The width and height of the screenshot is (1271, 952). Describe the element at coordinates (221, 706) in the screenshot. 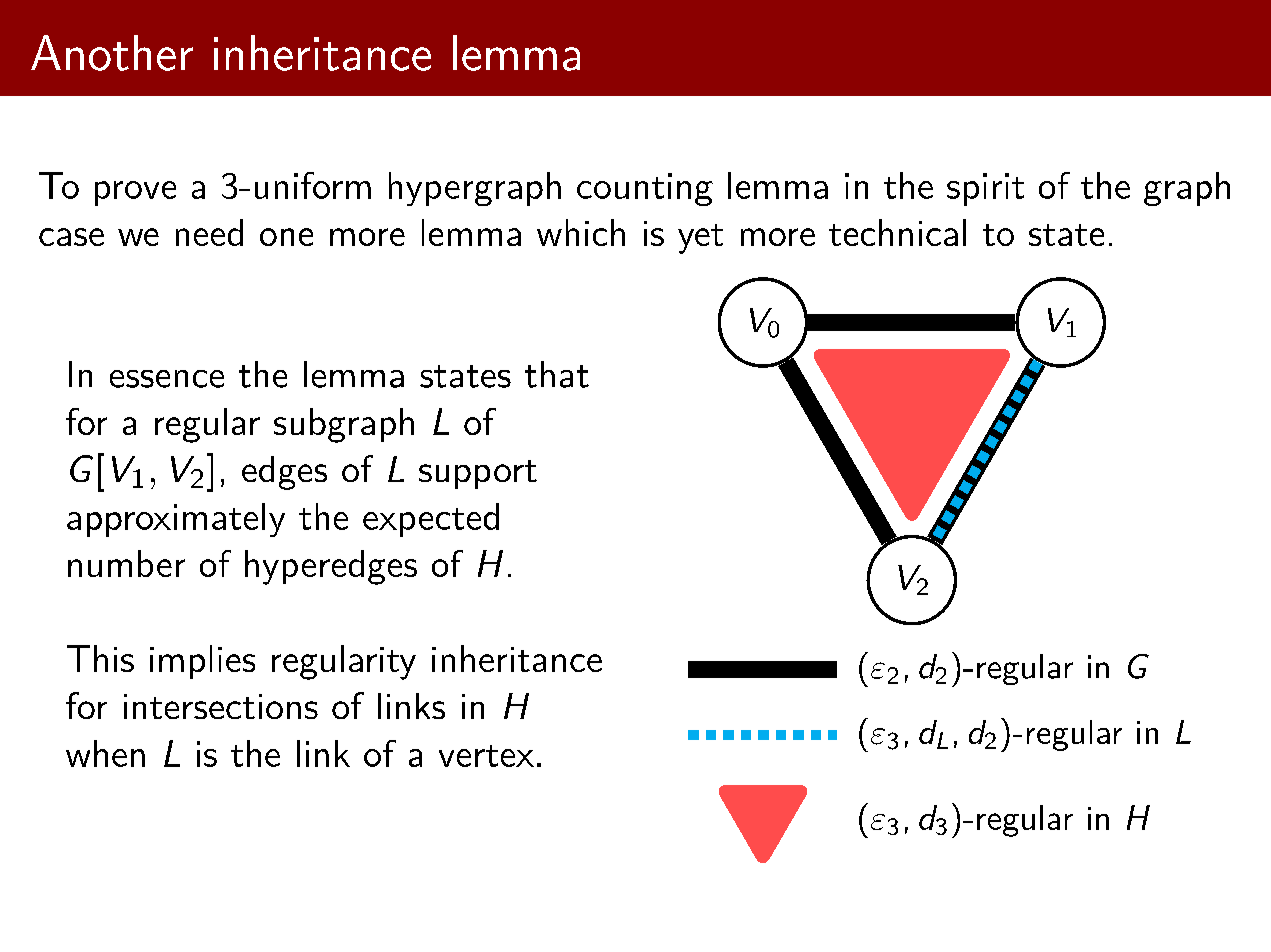

I see `intersections` at that location.
